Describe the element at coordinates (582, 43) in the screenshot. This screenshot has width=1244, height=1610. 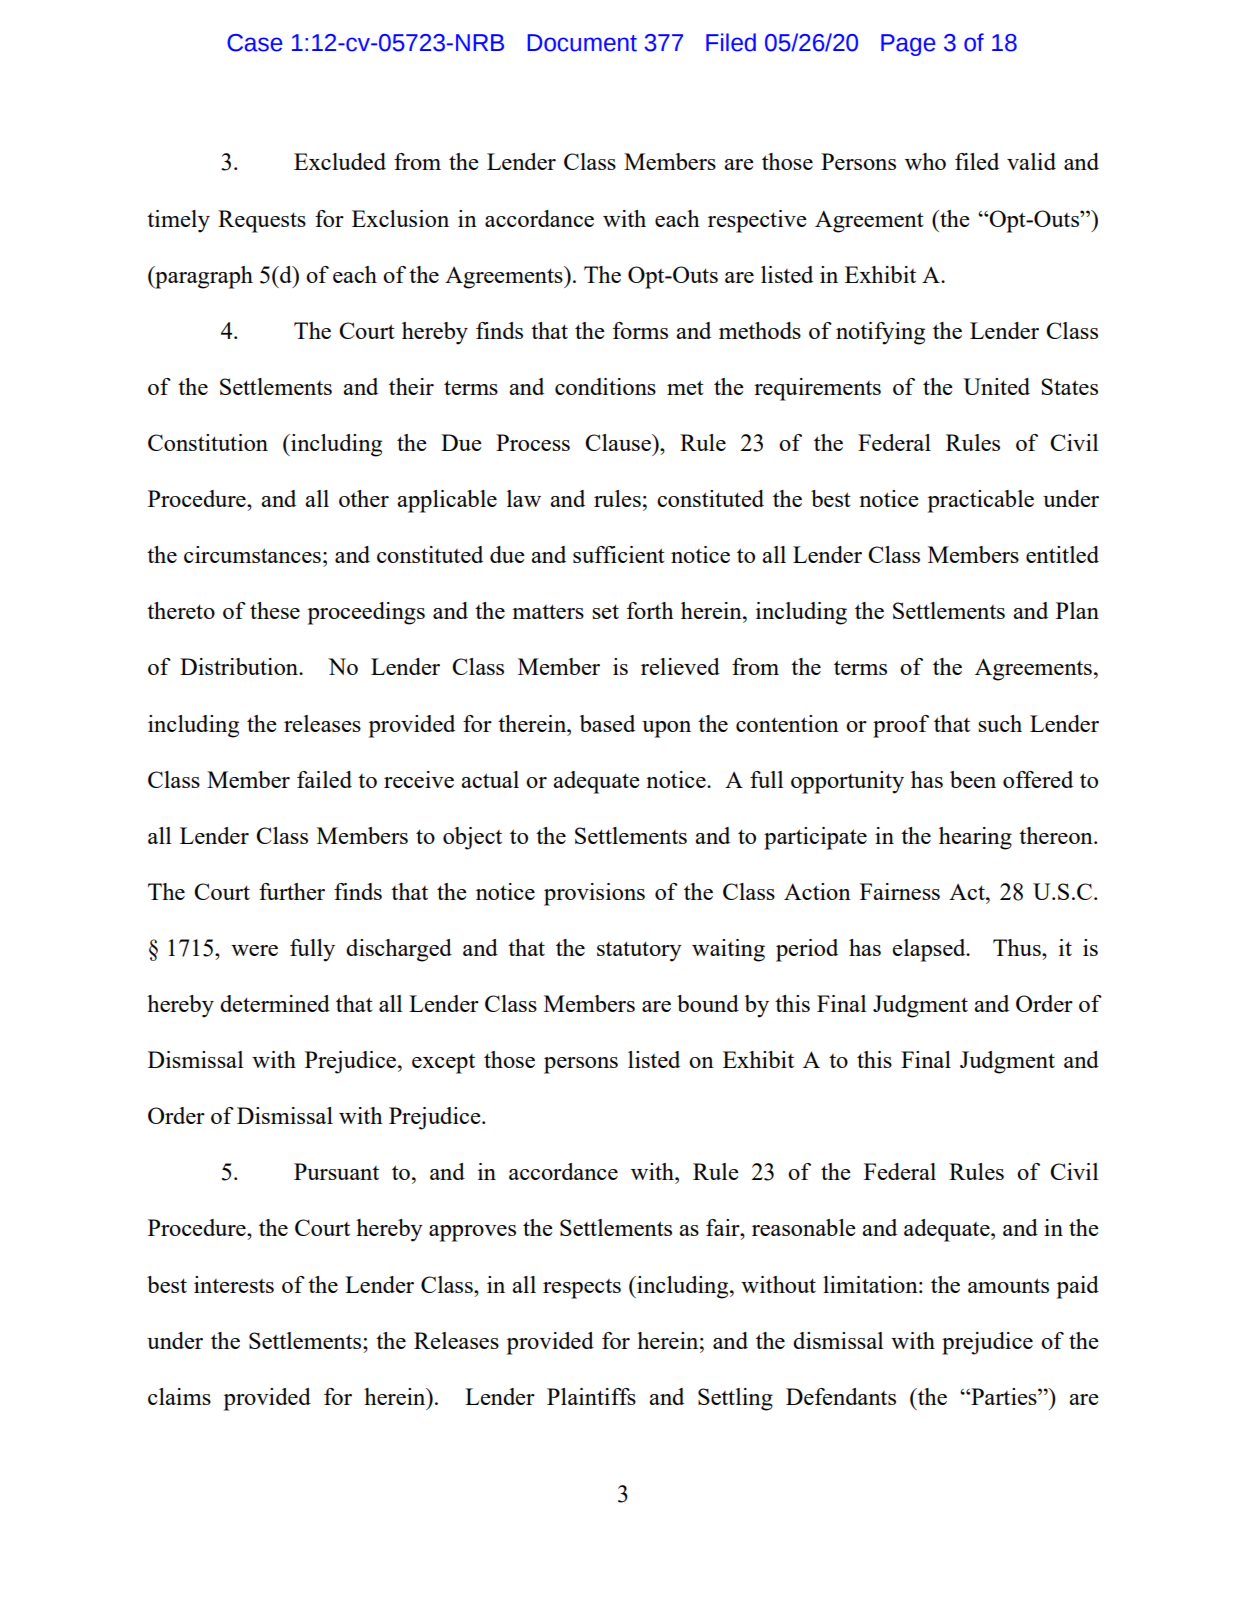
I see `Document` at that location.
